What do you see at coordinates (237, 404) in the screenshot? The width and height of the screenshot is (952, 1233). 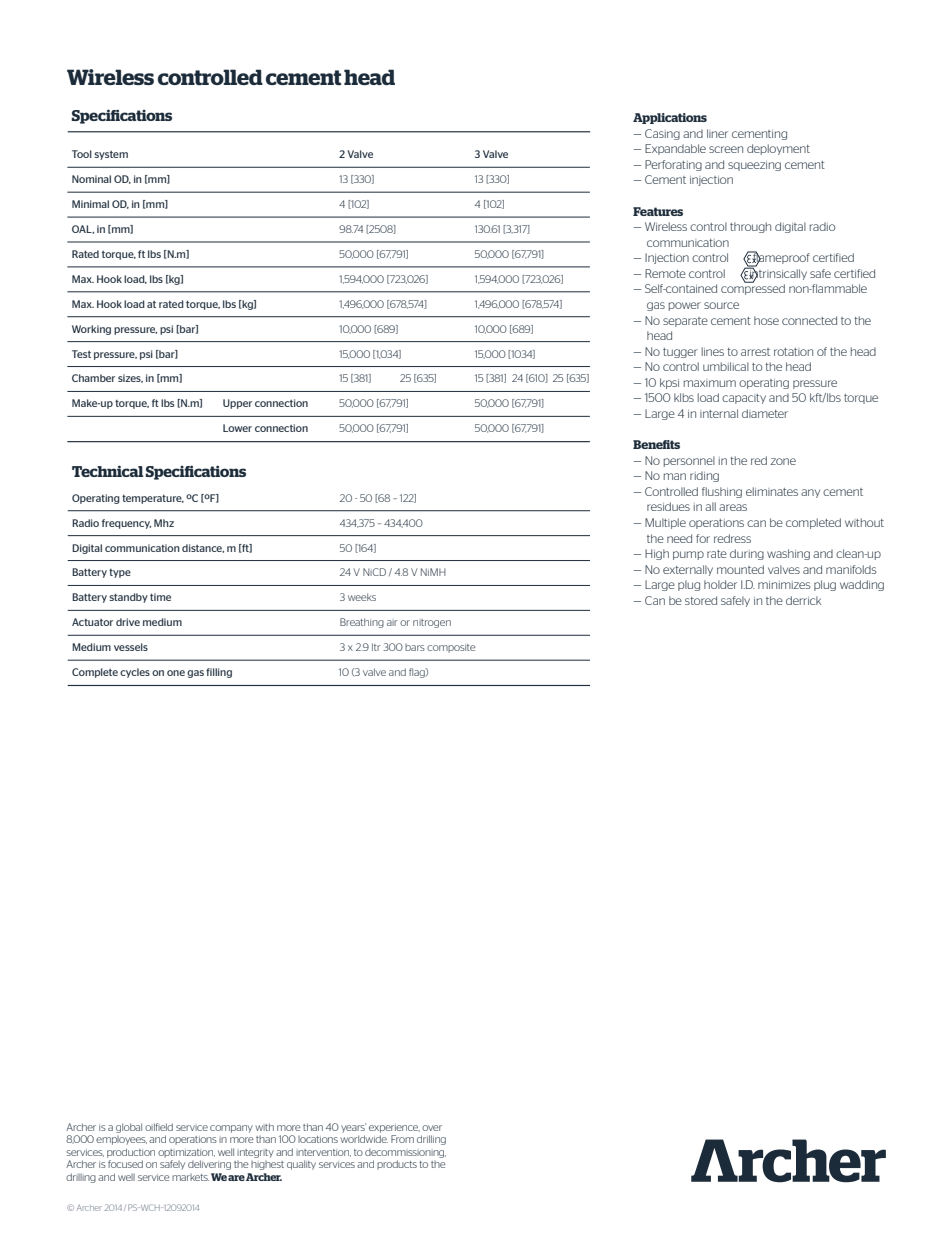 I see `Upper` at bounding box center [237, 404].
